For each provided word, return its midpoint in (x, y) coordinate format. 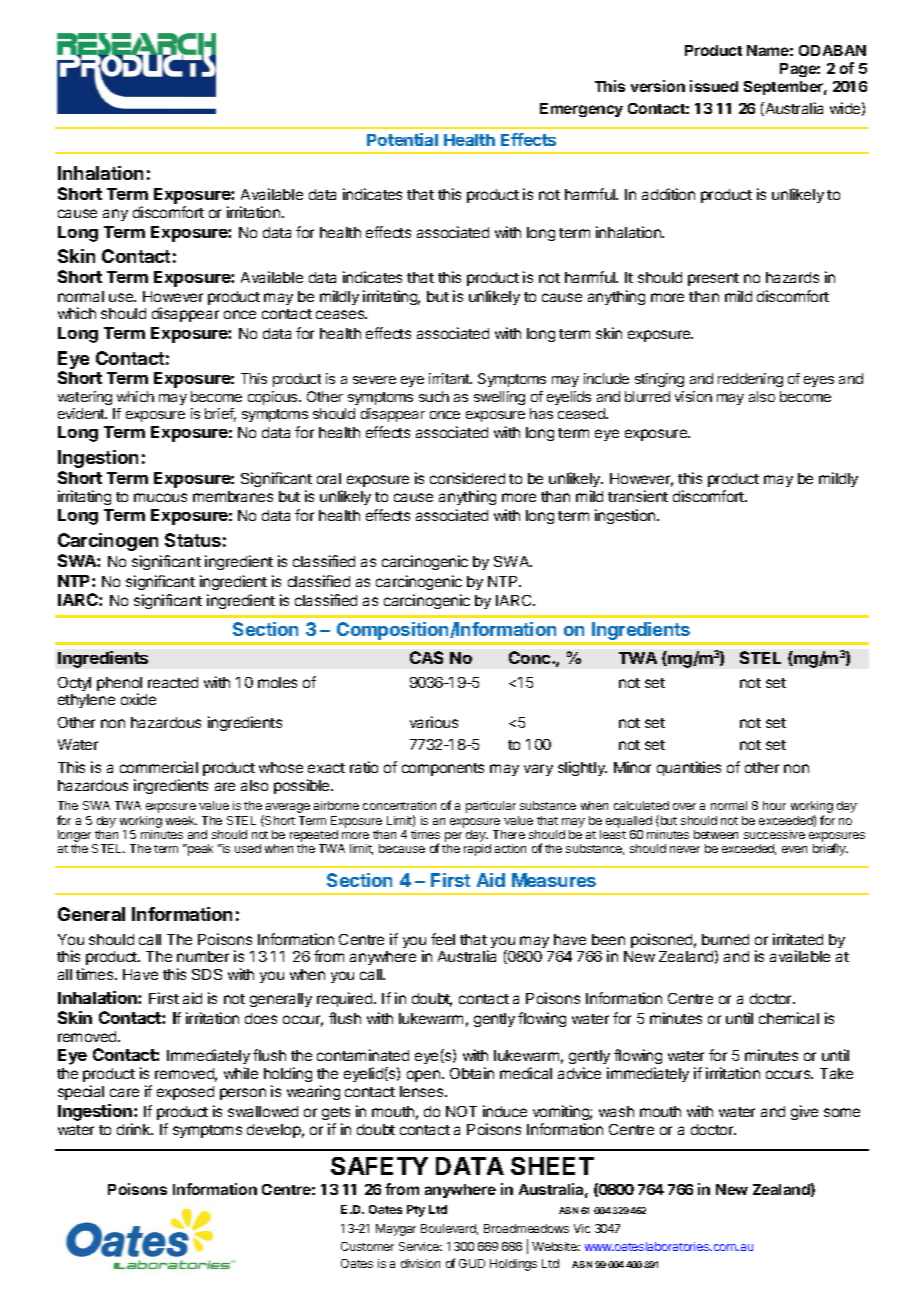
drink (135, 1129)
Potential (402, 139)
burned (725, 939)
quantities (689, 768)
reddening (750, 380)
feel (443, 939)
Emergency (581, 110)
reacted (173, 682)
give (804, 1112)
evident (82, 413)
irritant (450, 378)
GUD (472, 1263)
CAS (426, 657)
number (203, 956)
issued (714, 86)
